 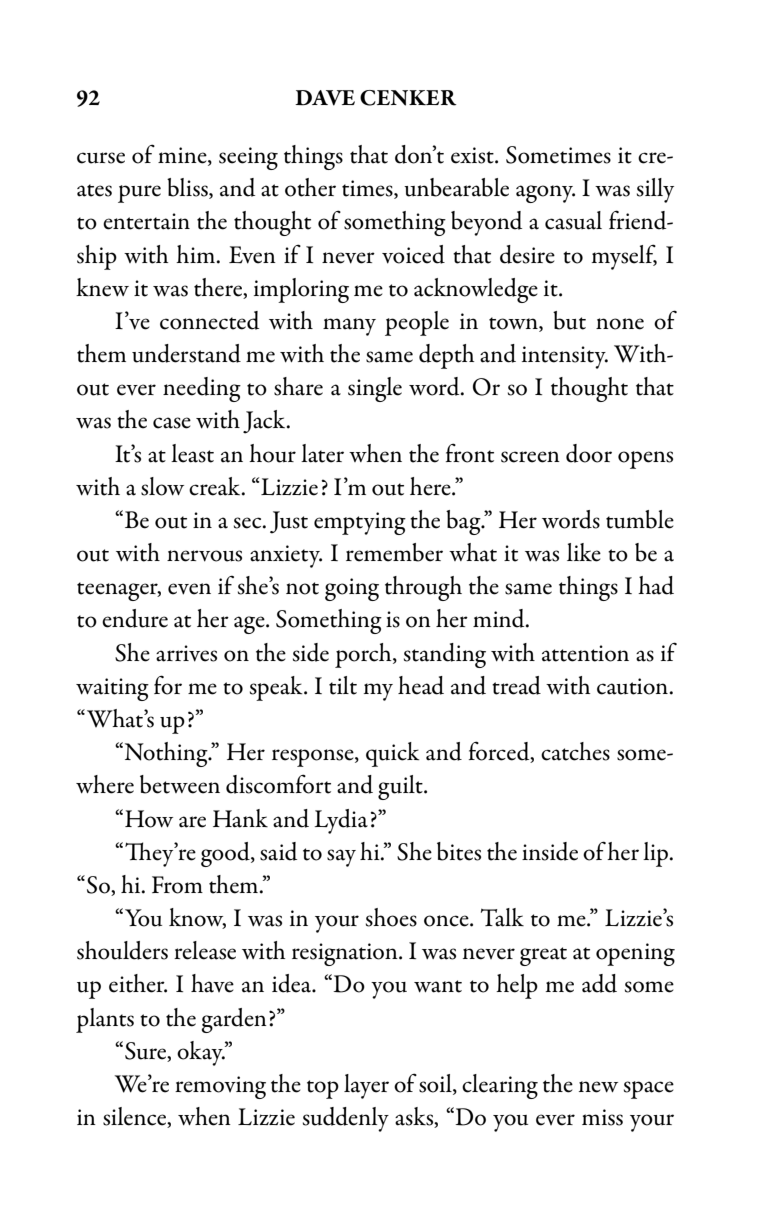 I want to click on lip, so click(x=657, y=854).
